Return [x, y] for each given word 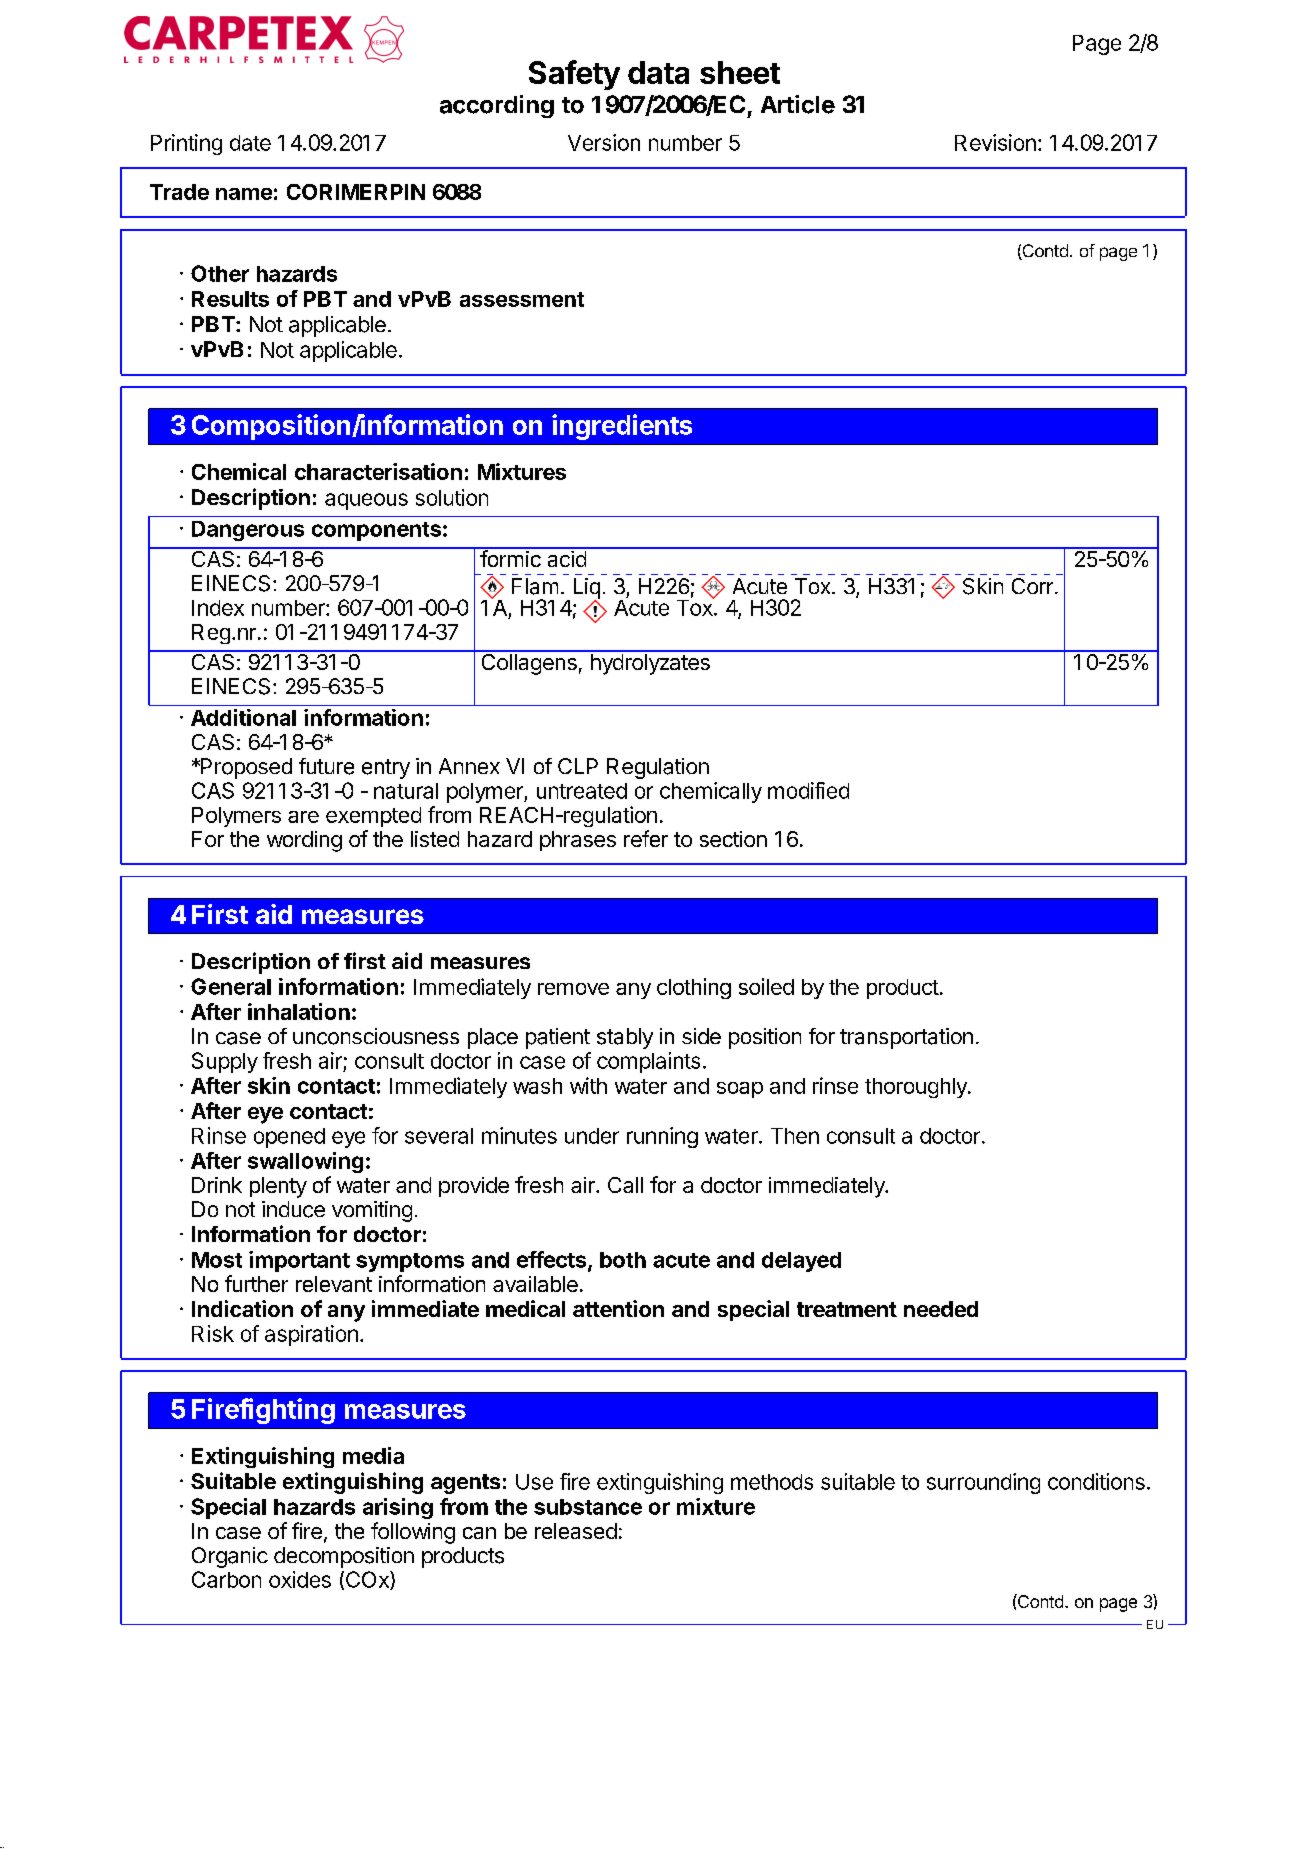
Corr [1032, 586]
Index [218, 608]
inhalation [299, 1011]
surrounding [983, 1483]
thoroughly [917, 1088]
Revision [995, 142]
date [250, 143]
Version [604, 142]
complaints [648, 1062]
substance [588, 1507]
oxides [300, 1579]
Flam [535, 586]
